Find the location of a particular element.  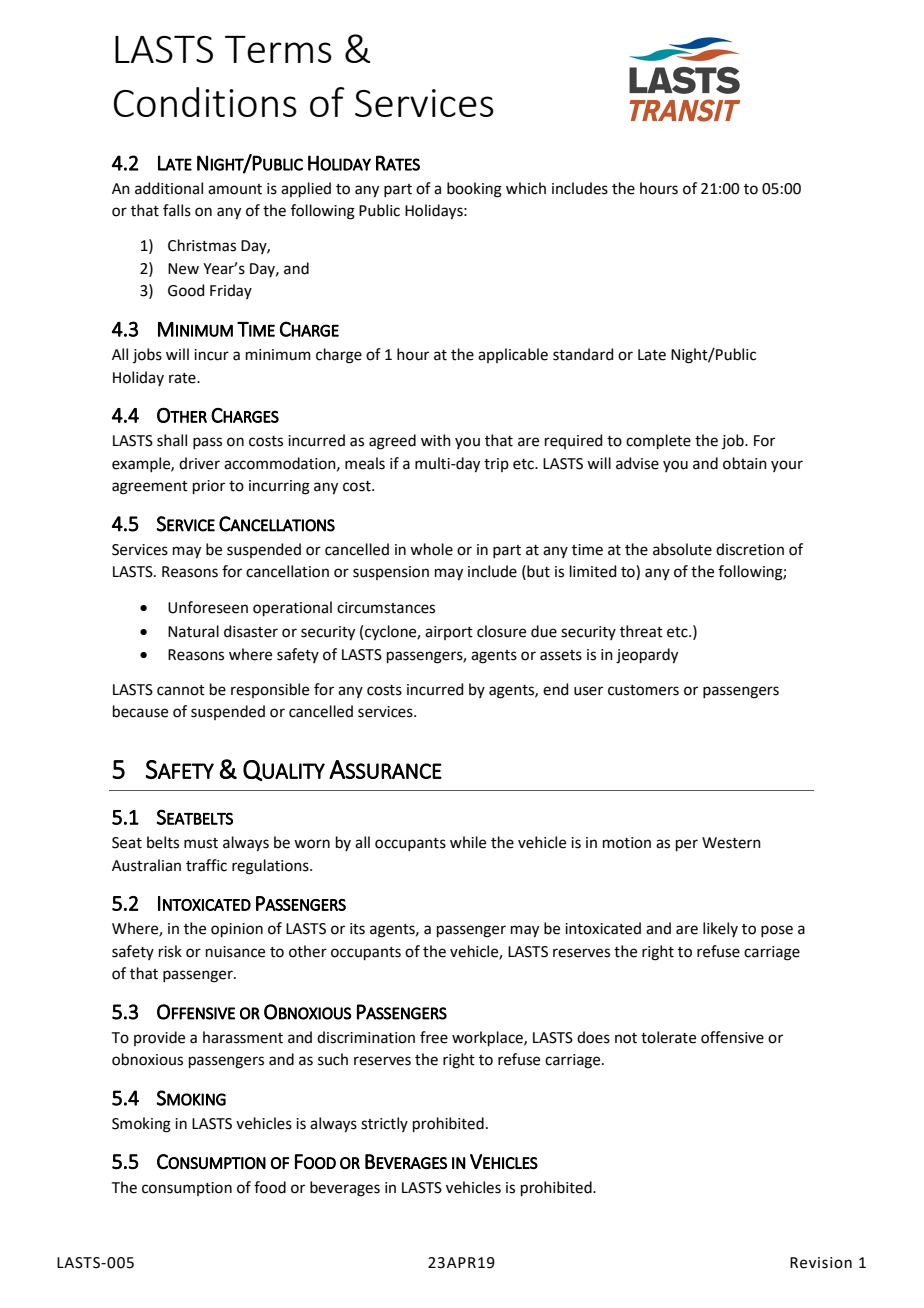

Conditions is located at coordinates (205, 102).
